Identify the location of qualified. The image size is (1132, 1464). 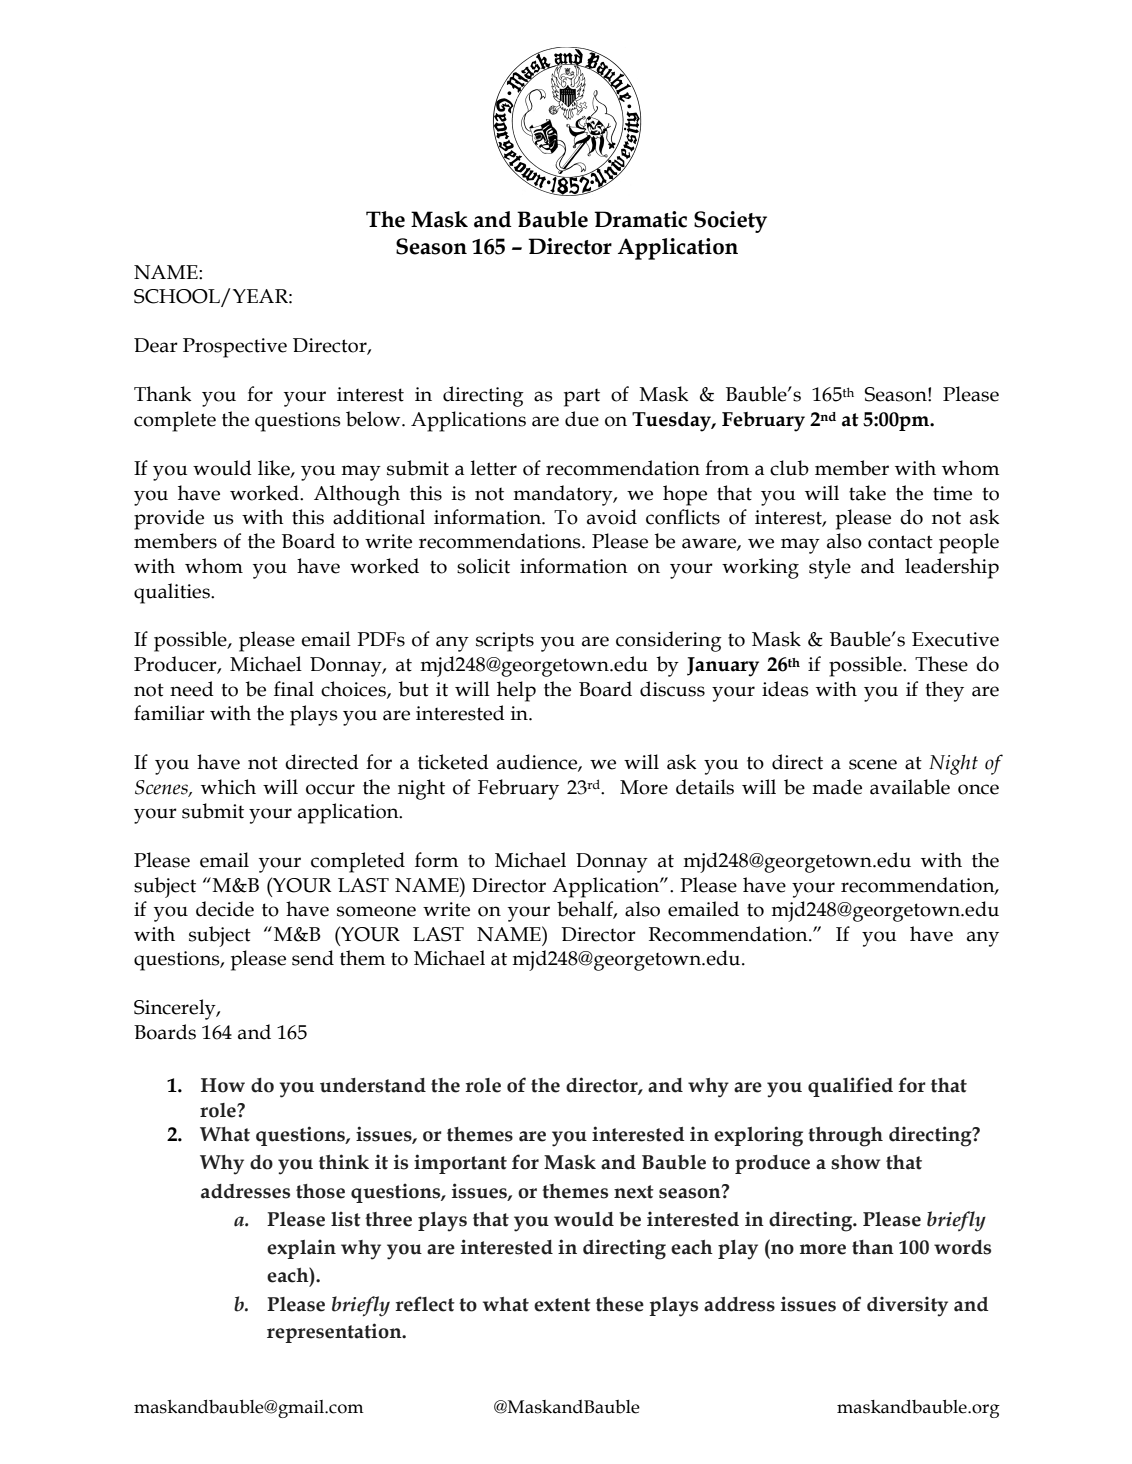
(850, 1087).
